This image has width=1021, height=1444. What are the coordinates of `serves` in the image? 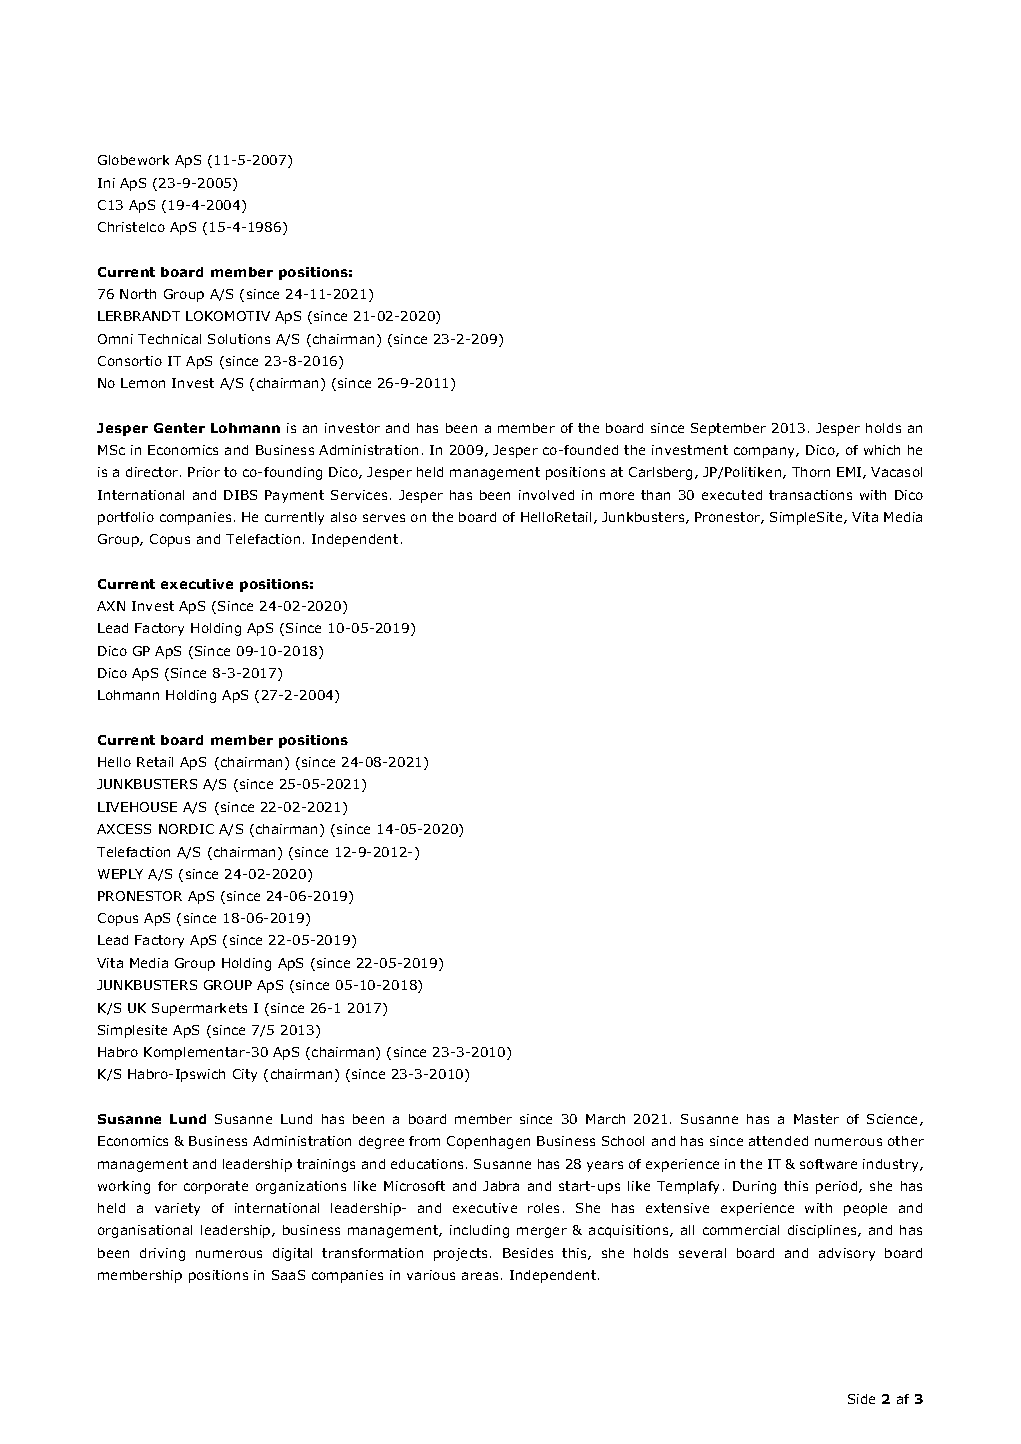 It's located at (384, 518).
